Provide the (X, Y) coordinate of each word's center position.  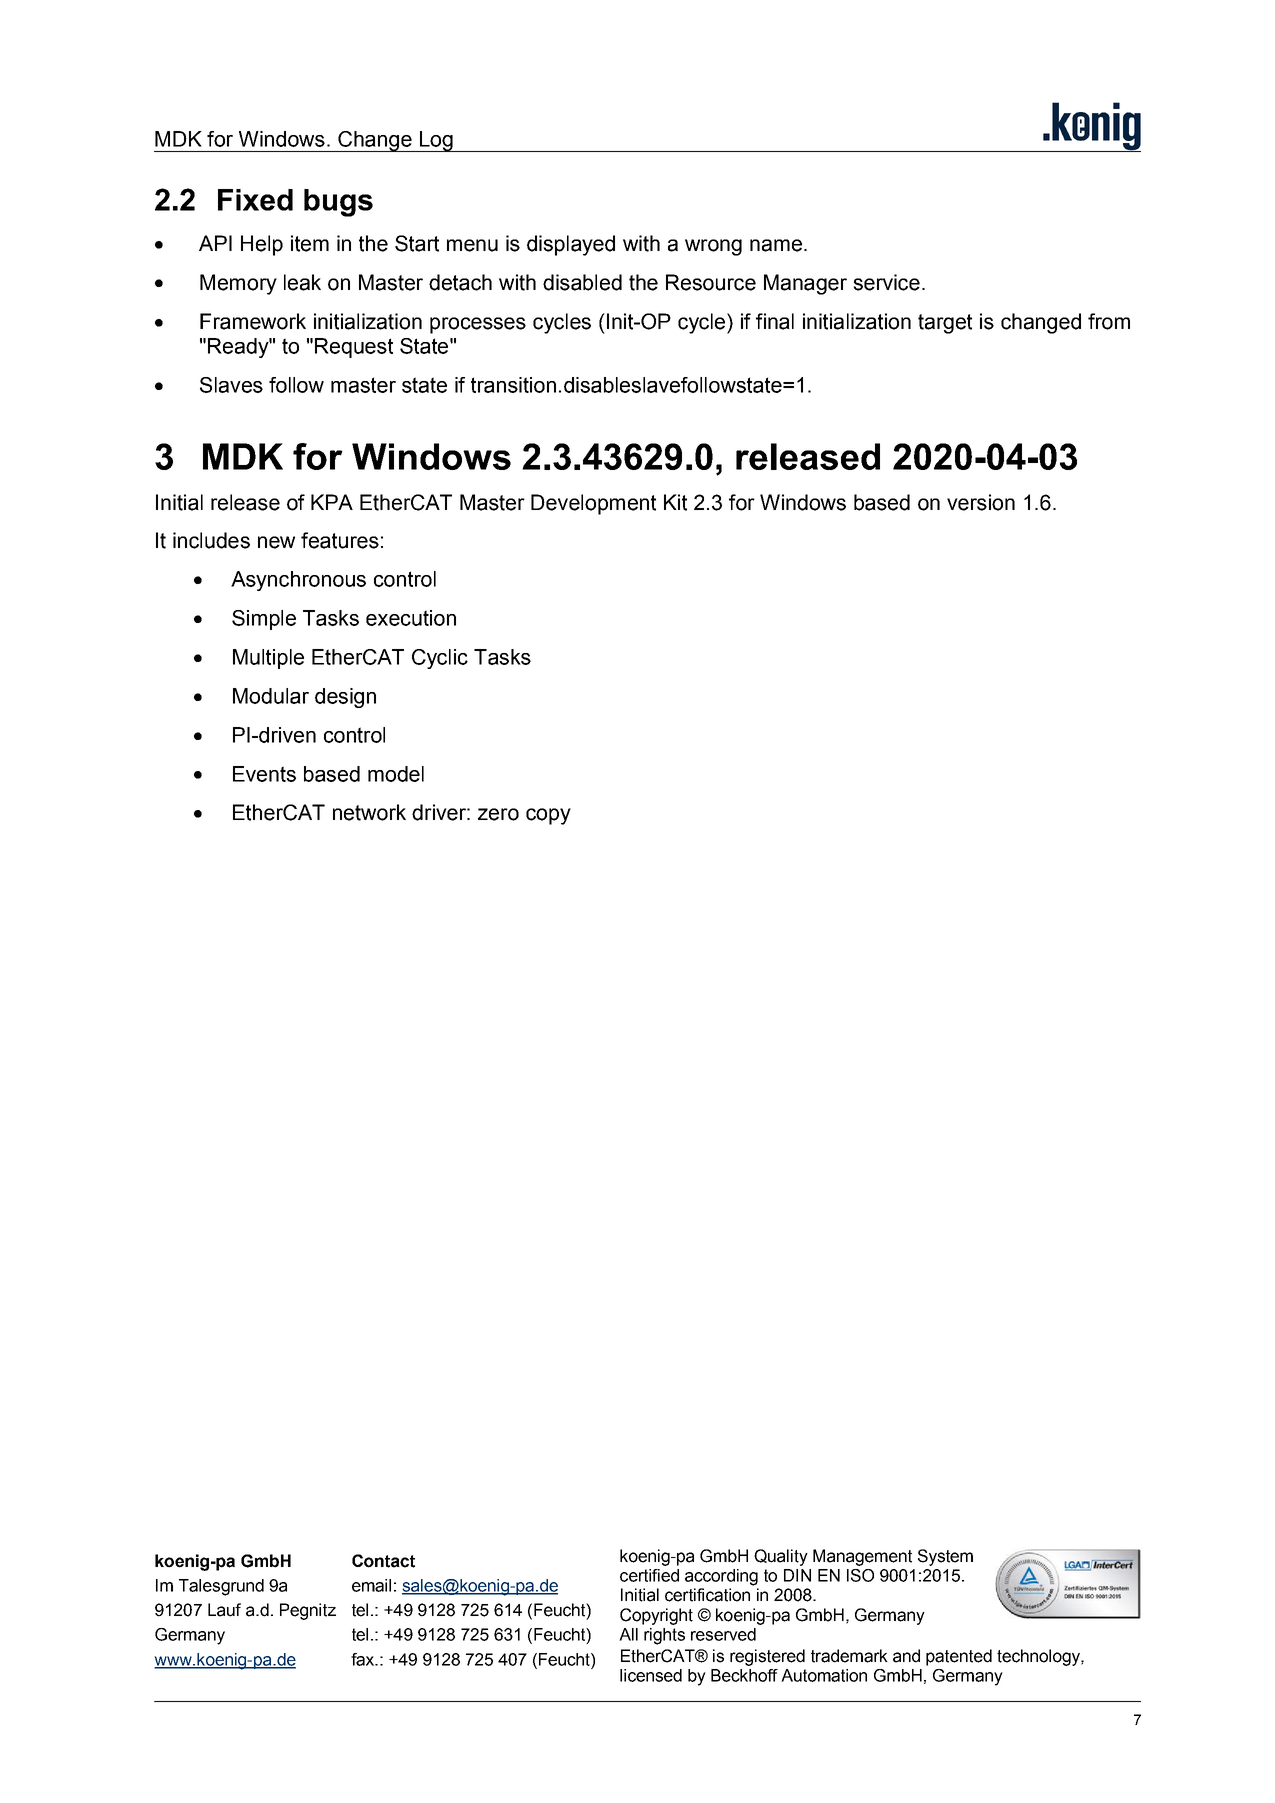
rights (664, 1636)
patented (959, 1657)
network (369, 812)
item (310, 243)
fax (364, 1659)
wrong (713, 247)
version (981, 502)
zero (498, 814)
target (945, 324)
